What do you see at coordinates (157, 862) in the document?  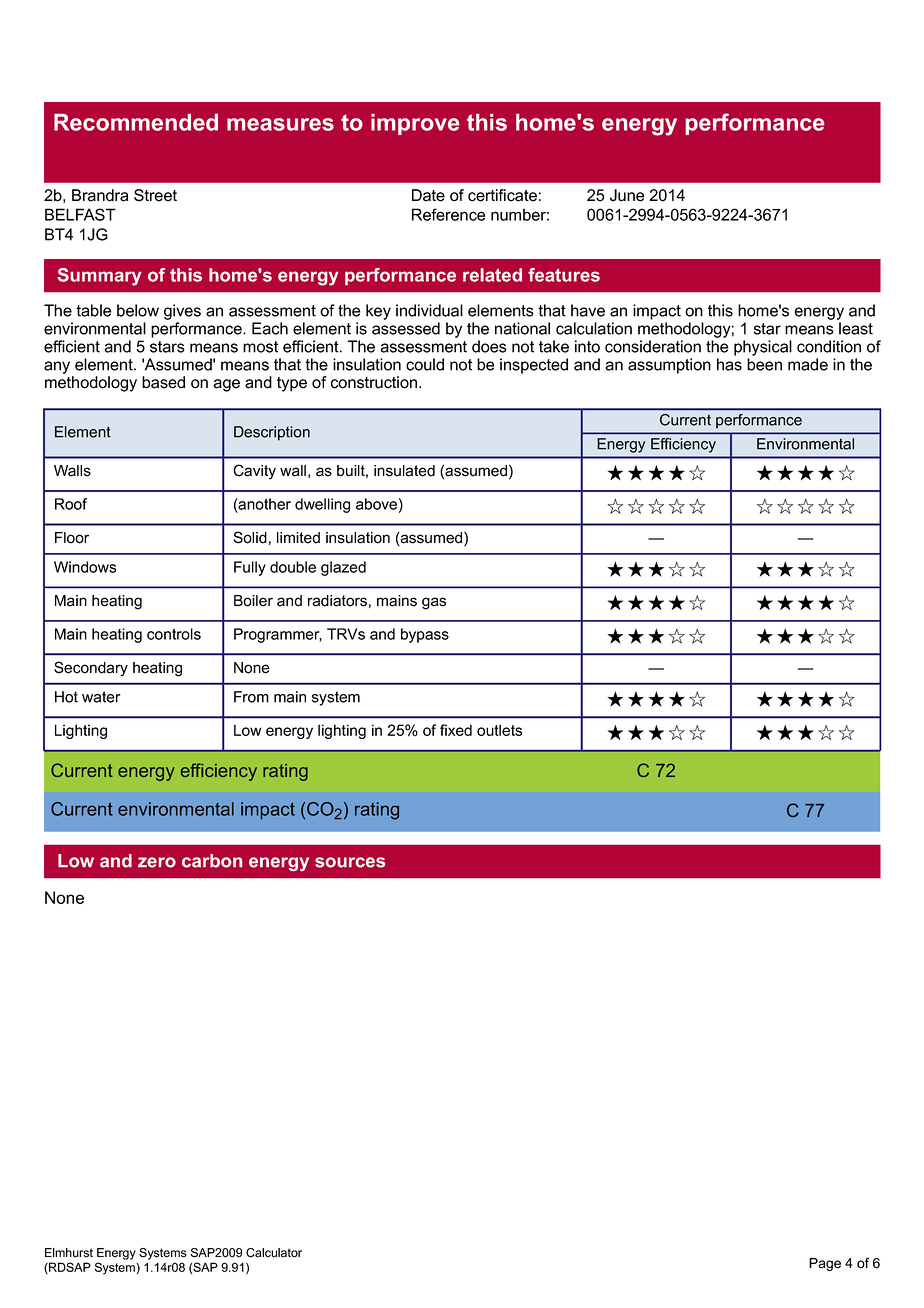 I see `zero` at bounding box center [157, 862].
